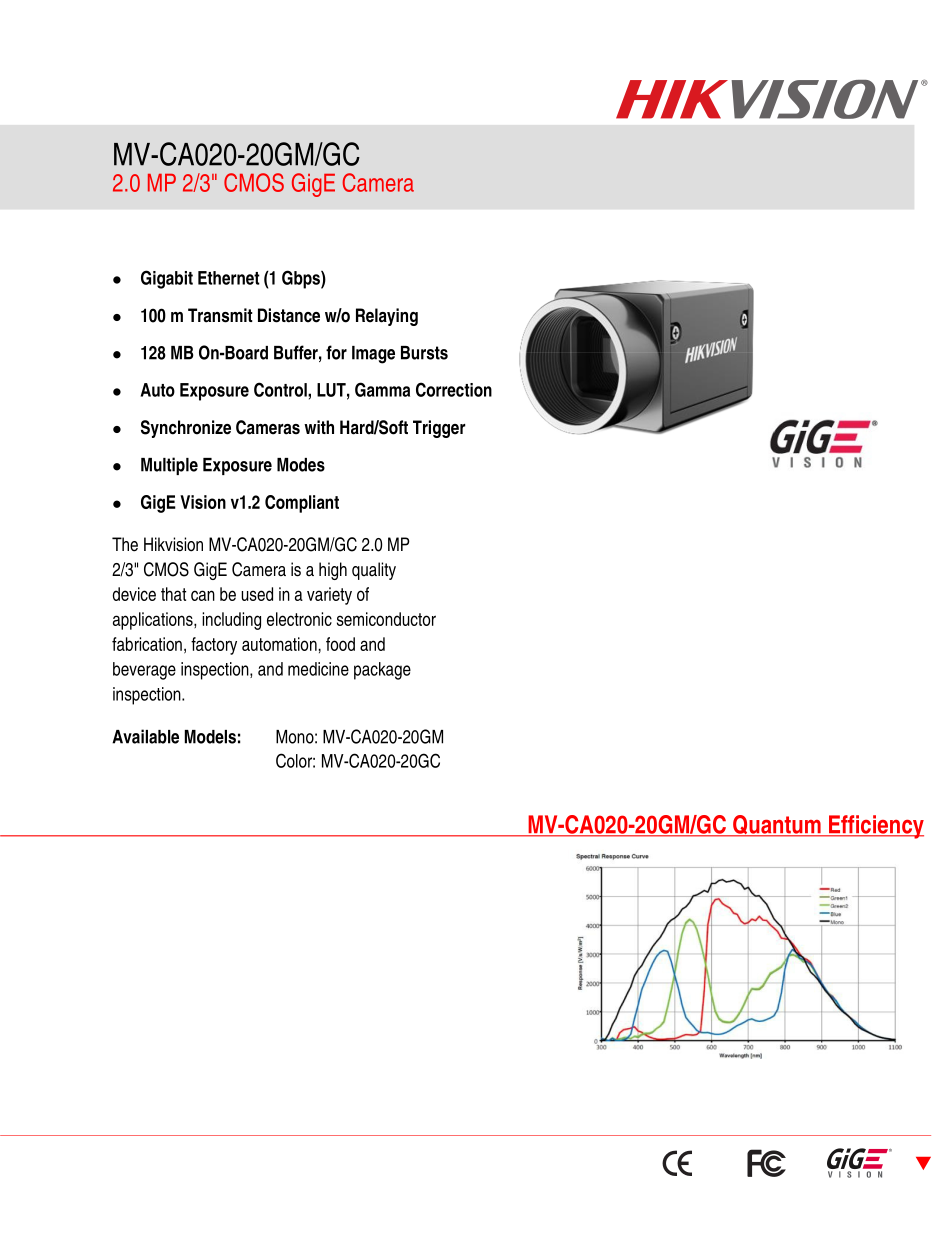 This document has height=1233, width=952. What do you see at coordinates (777, 826) in the document?
I see `Quantum` at bounding box center [777, 826].
